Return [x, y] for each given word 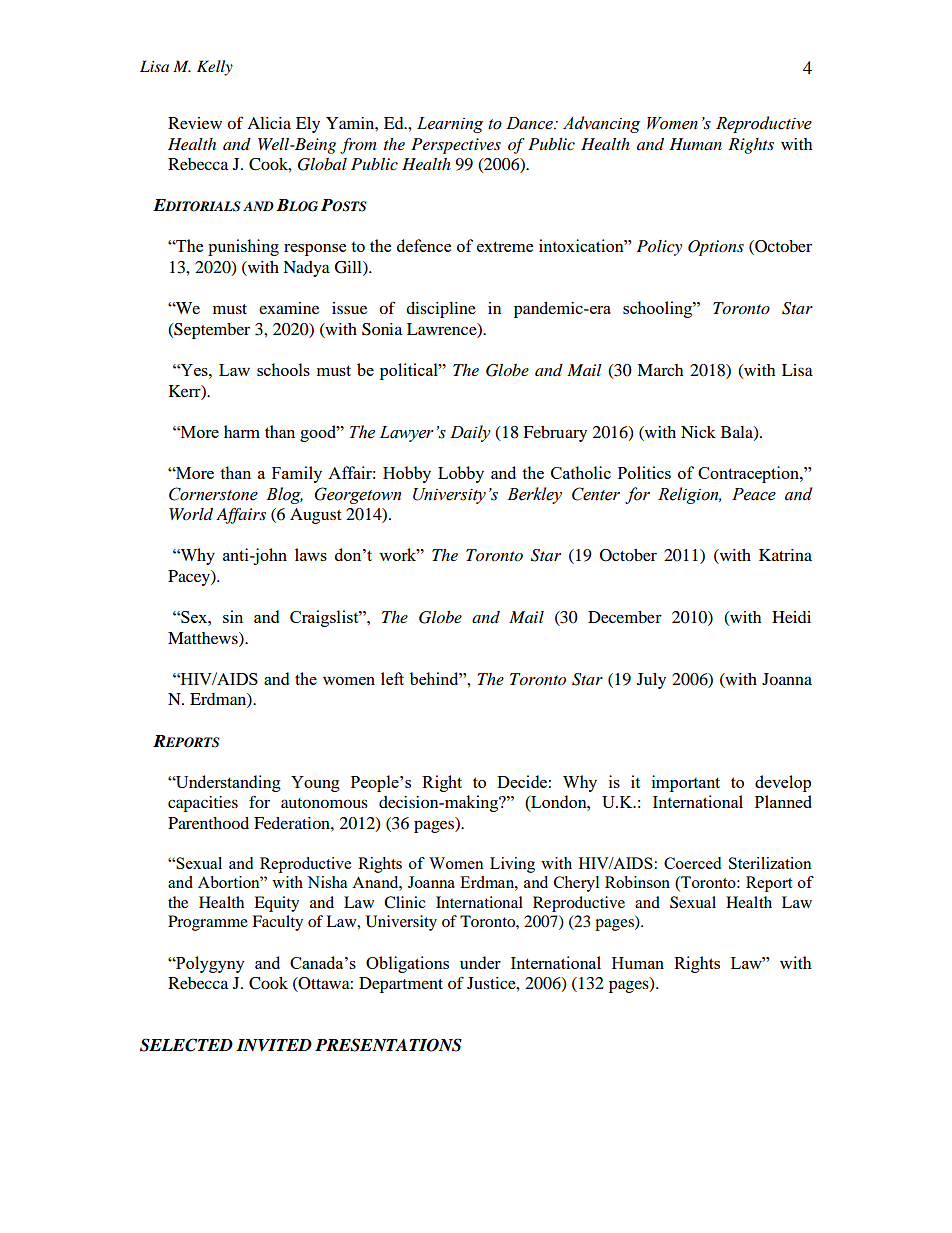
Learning [450, 125]
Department [401, 985]
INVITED [274, 1045]
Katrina [785, 555]
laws [311, 554]
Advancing [601, 124]
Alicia [269, 123]
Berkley [534, 495]
